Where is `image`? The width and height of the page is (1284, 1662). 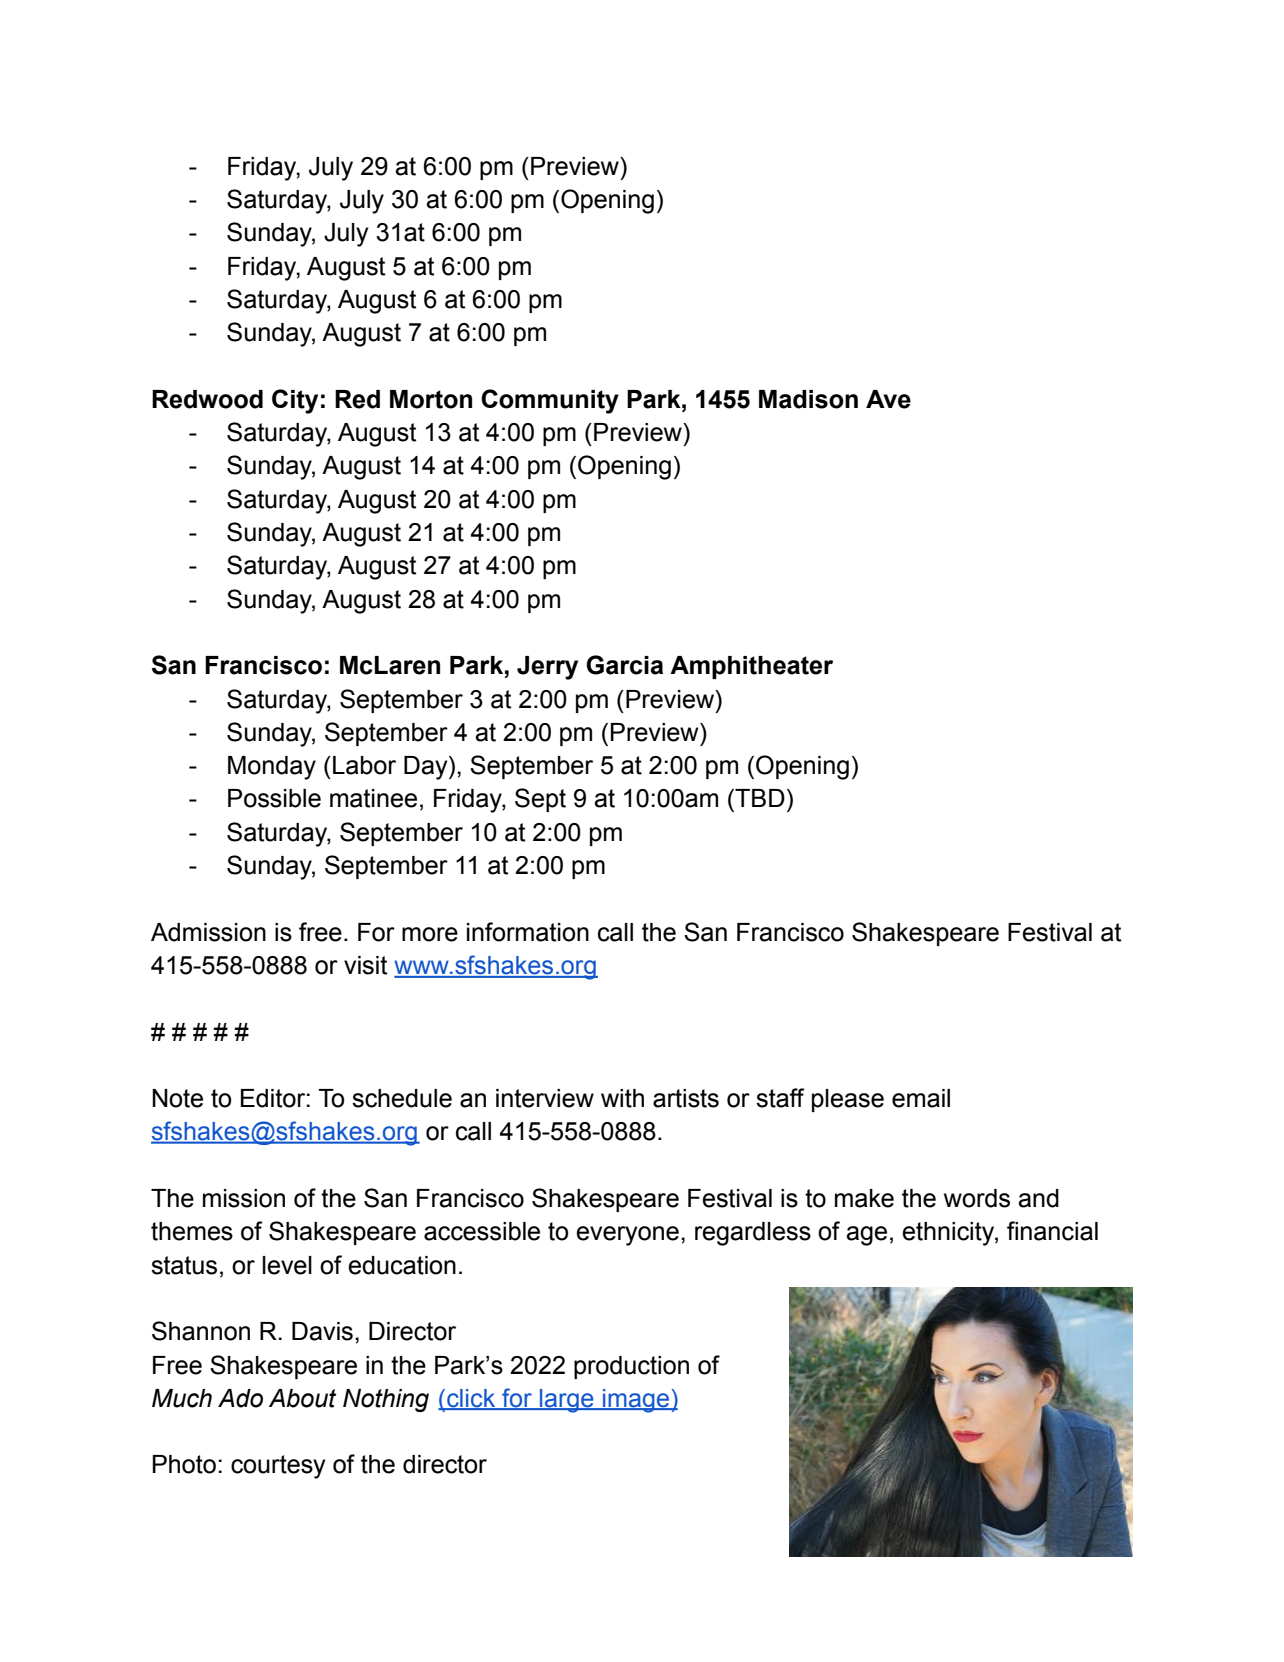
image is located at coordinates (636, 1401).
